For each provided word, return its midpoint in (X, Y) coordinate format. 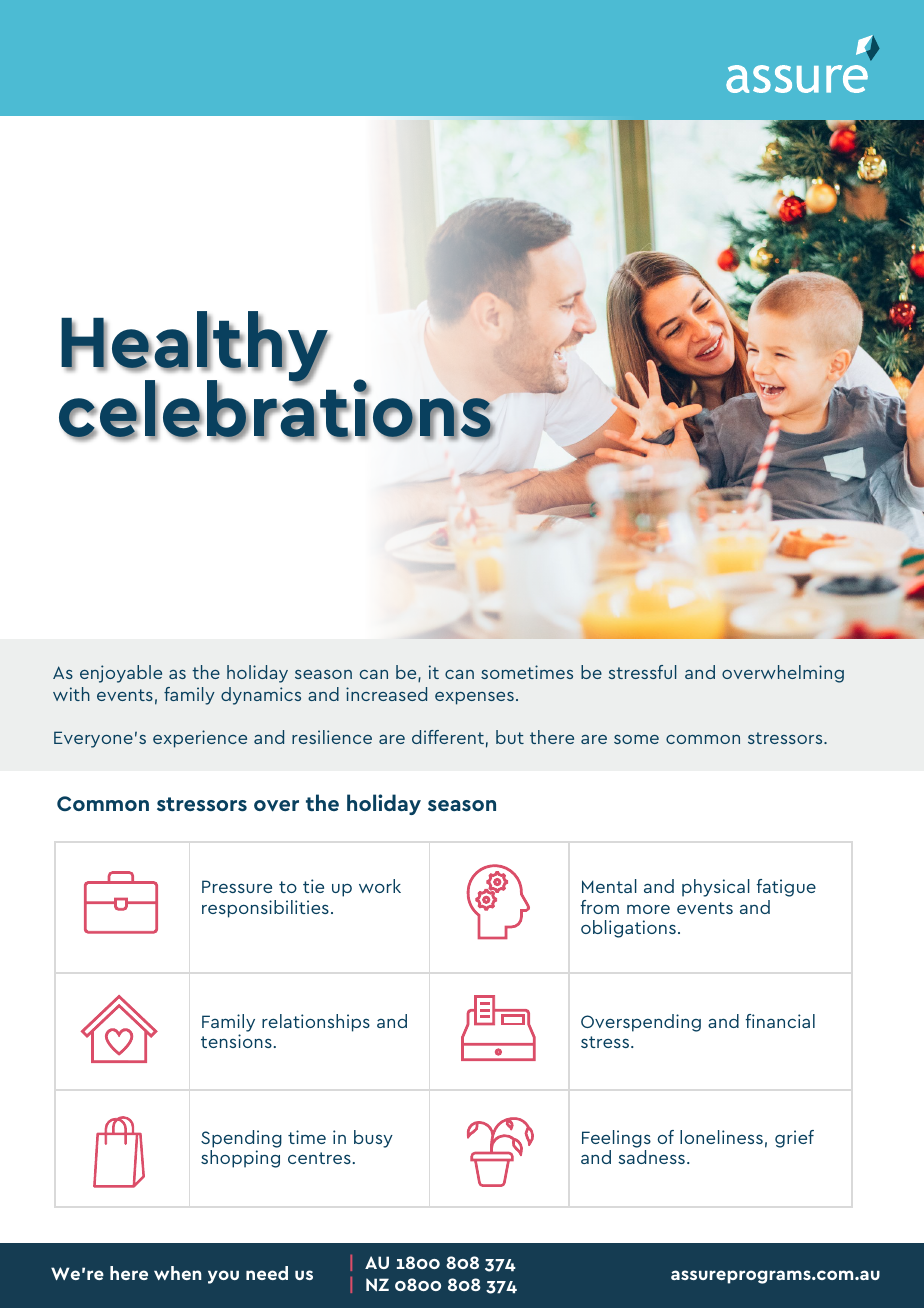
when (177, 1273)
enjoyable (121, 674)
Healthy (195, 348)
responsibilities (265, 909)
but (510, 737)
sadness (651, 1157)
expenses (474, 698)
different (448, 737)
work (380, 886)
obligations (628, 929)
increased (386, 694)
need (267, 1273)
